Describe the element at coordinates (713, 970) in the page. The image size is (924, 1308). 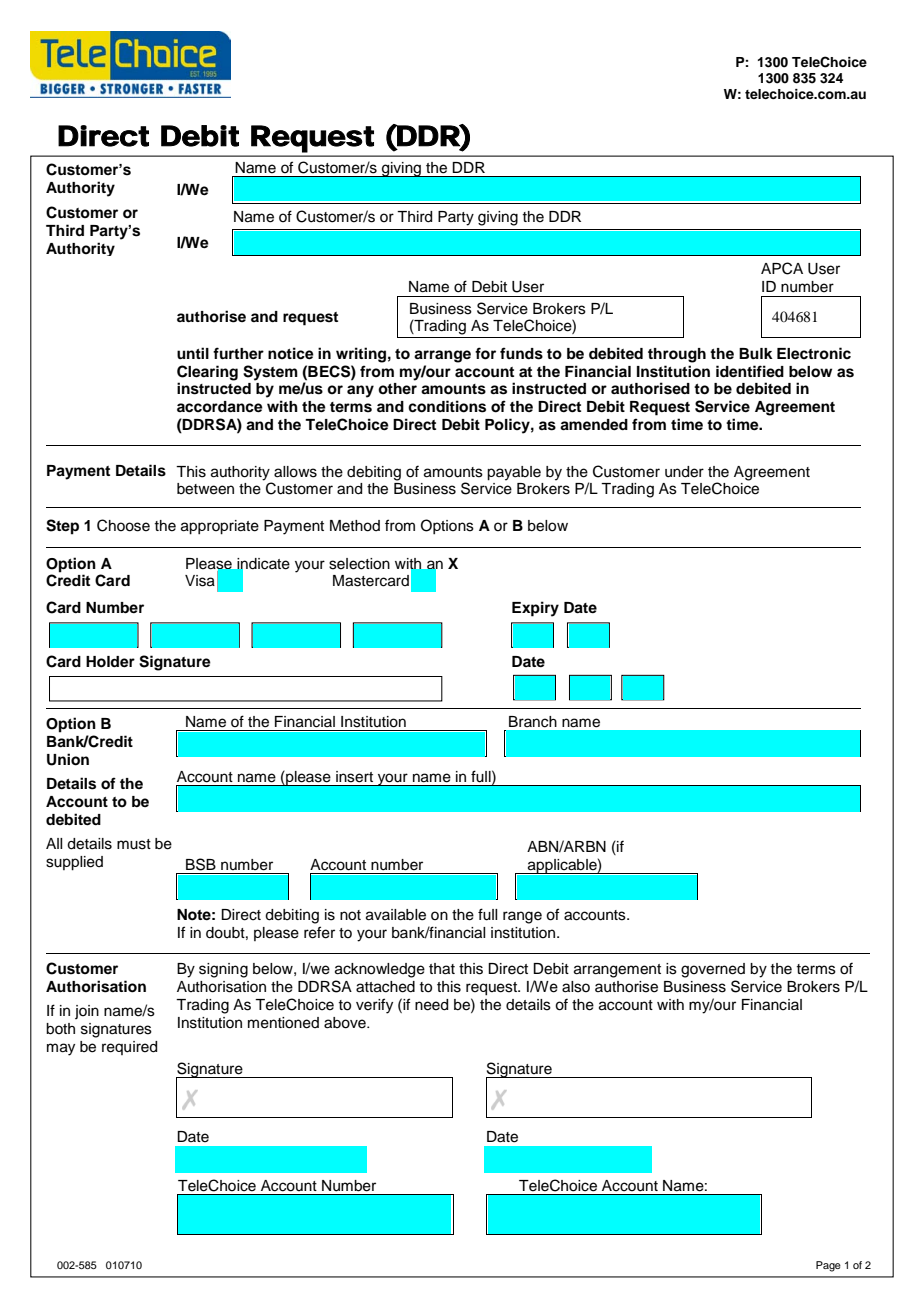
I see `governed` at that location.
